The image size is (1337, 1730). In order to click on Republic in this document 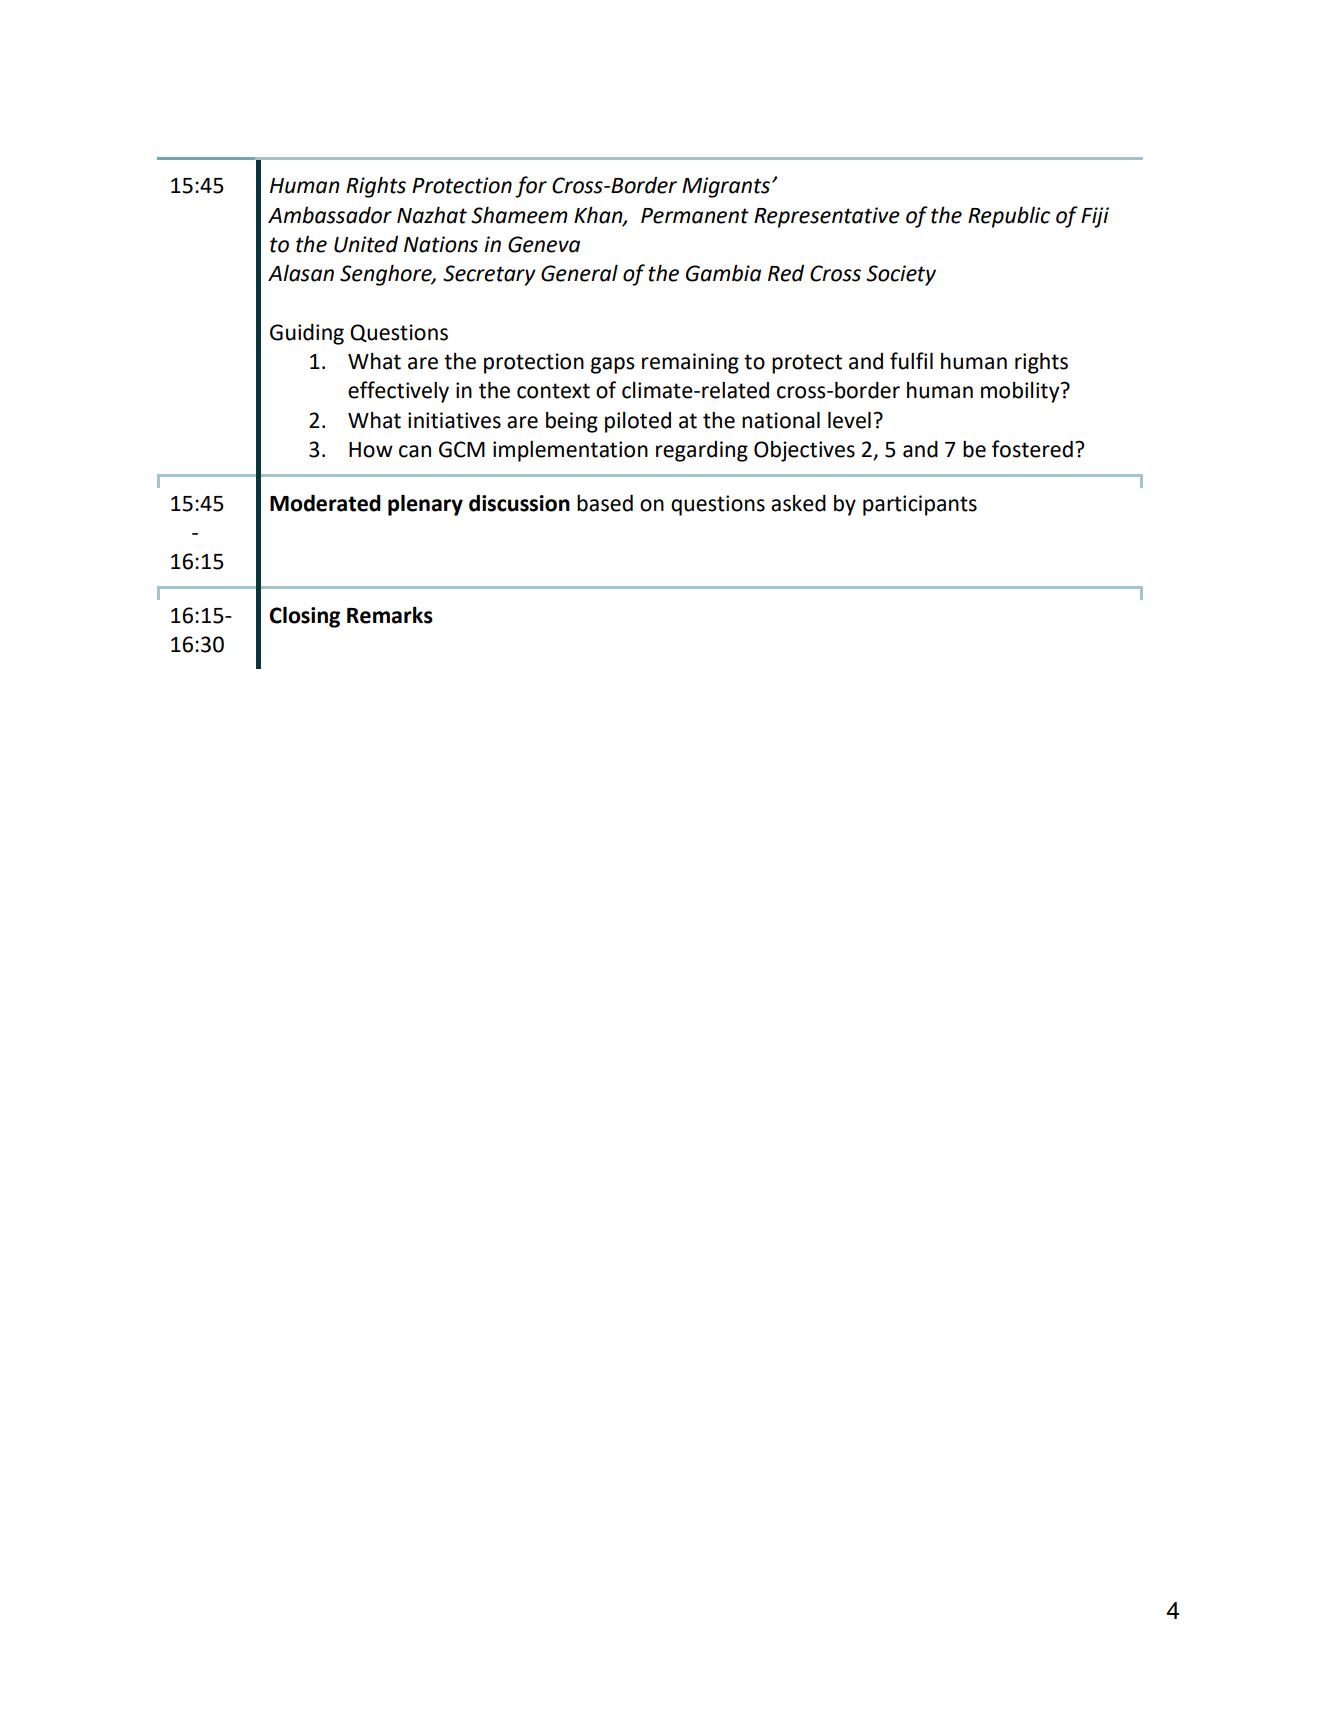, I will do `click(1009, 217)`.
